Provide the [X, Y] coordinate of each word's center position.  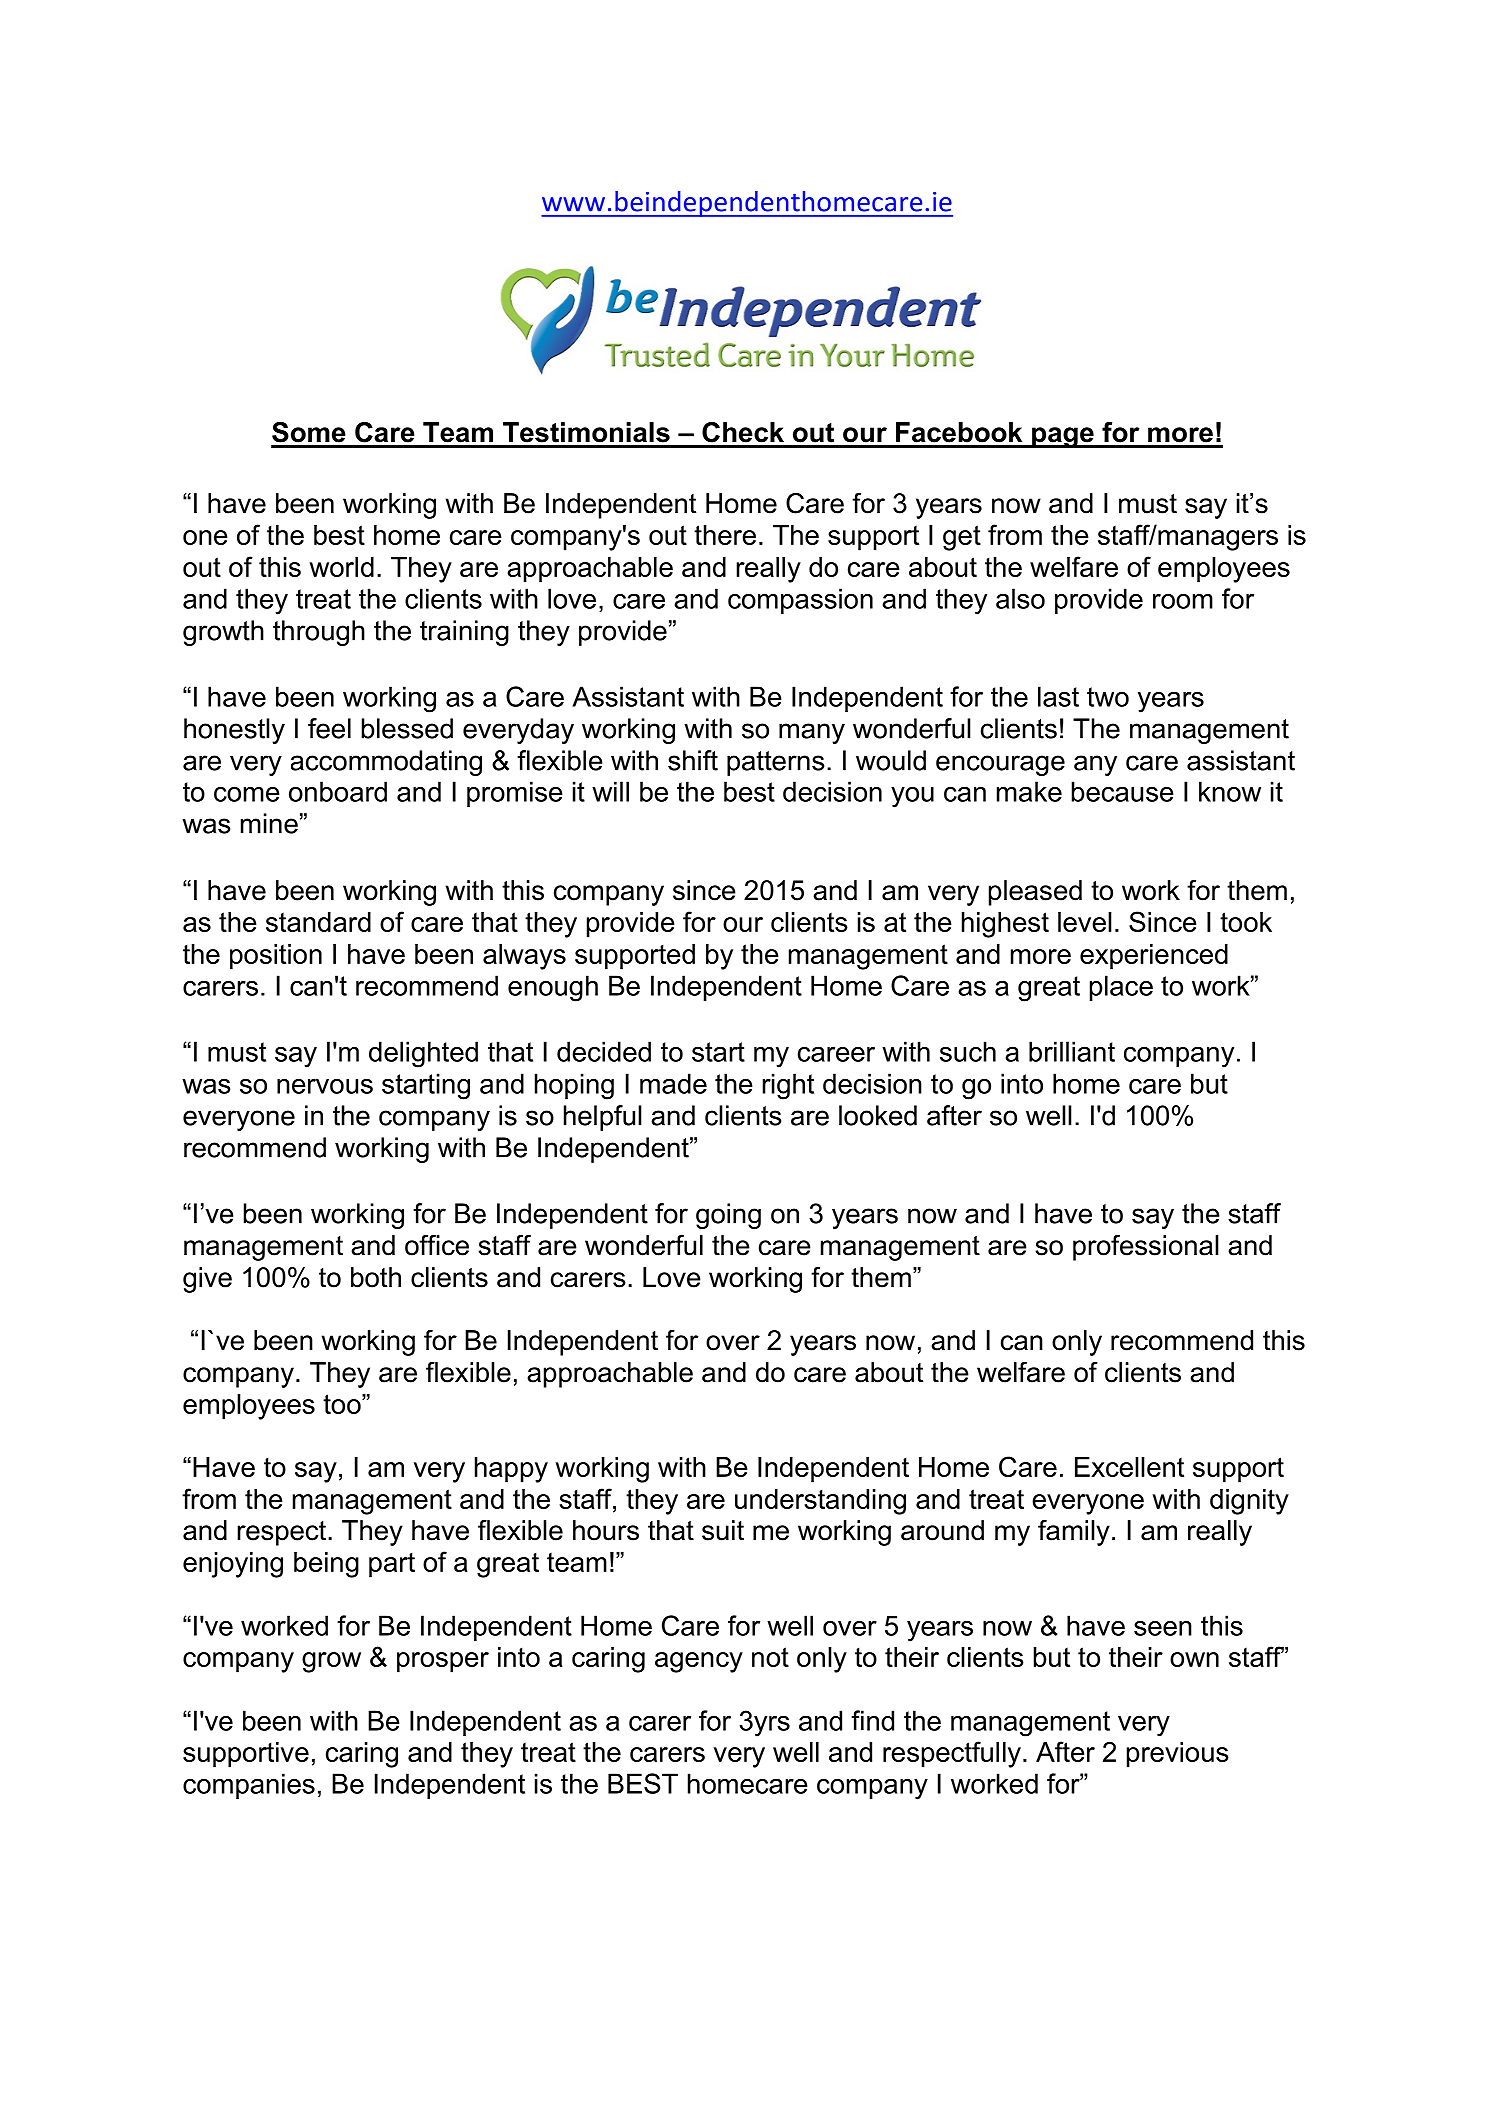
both [376, 1277]
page [1063, 437]
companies [249, 1786]
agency [699, 1662]
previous [1178, 1755]
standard [318, 922]
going [728, 1216]
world [341, 567]
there [725, 535]
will [610, 791]
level [1085, 922]
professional [1146, 1248]
